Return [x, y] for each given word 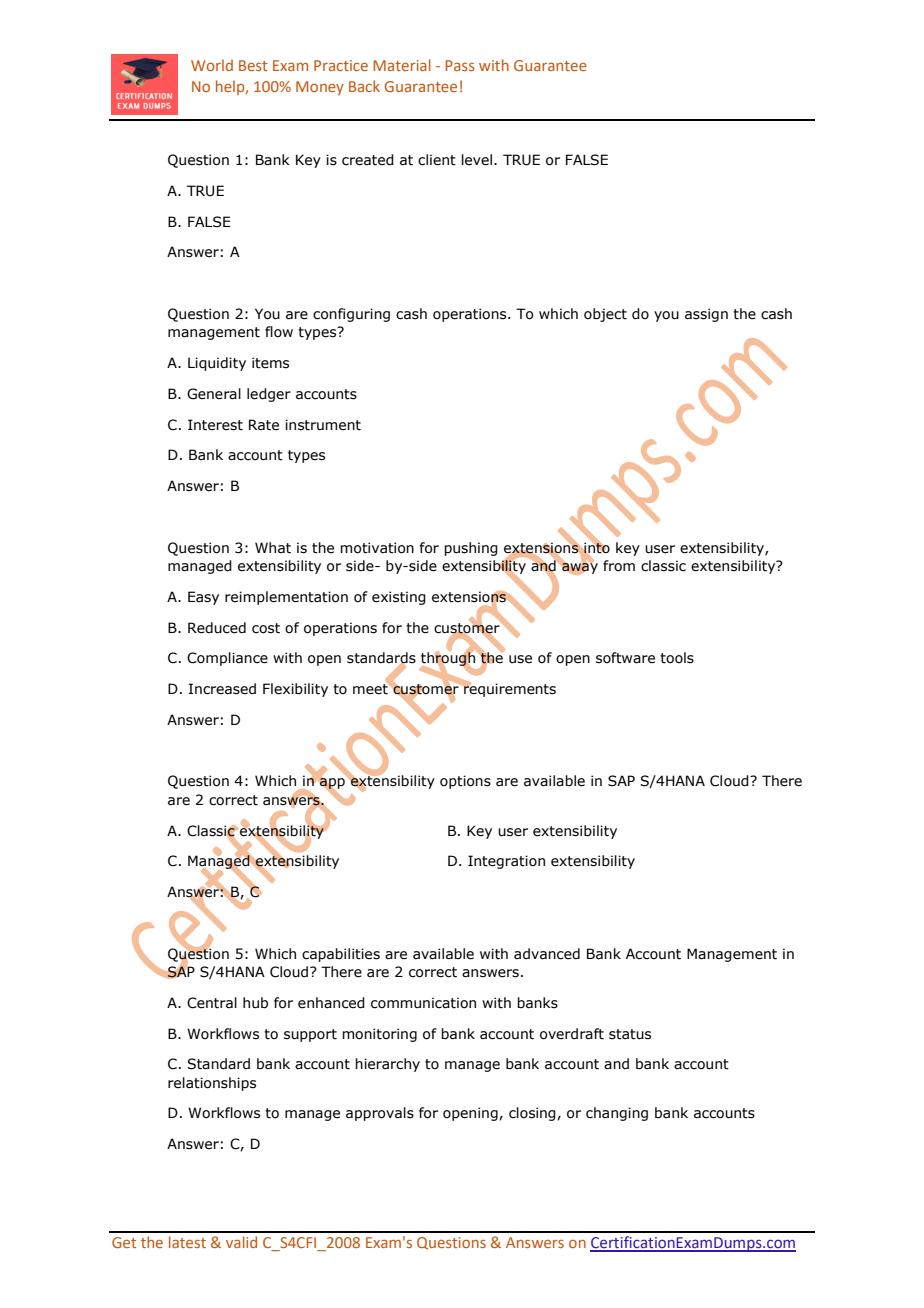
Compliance [227, 659]
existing [399, 598]
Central [212, 1003]
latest [187, 1242]
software [625, 658]
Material [402, 65]
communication [423, 1003]
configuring [351, 315]
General [214, 394]
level [477, 160]
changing [617, 1114]
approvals [380, 1114]
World [212, 65]
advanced [547, 954]
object [605, 315]
